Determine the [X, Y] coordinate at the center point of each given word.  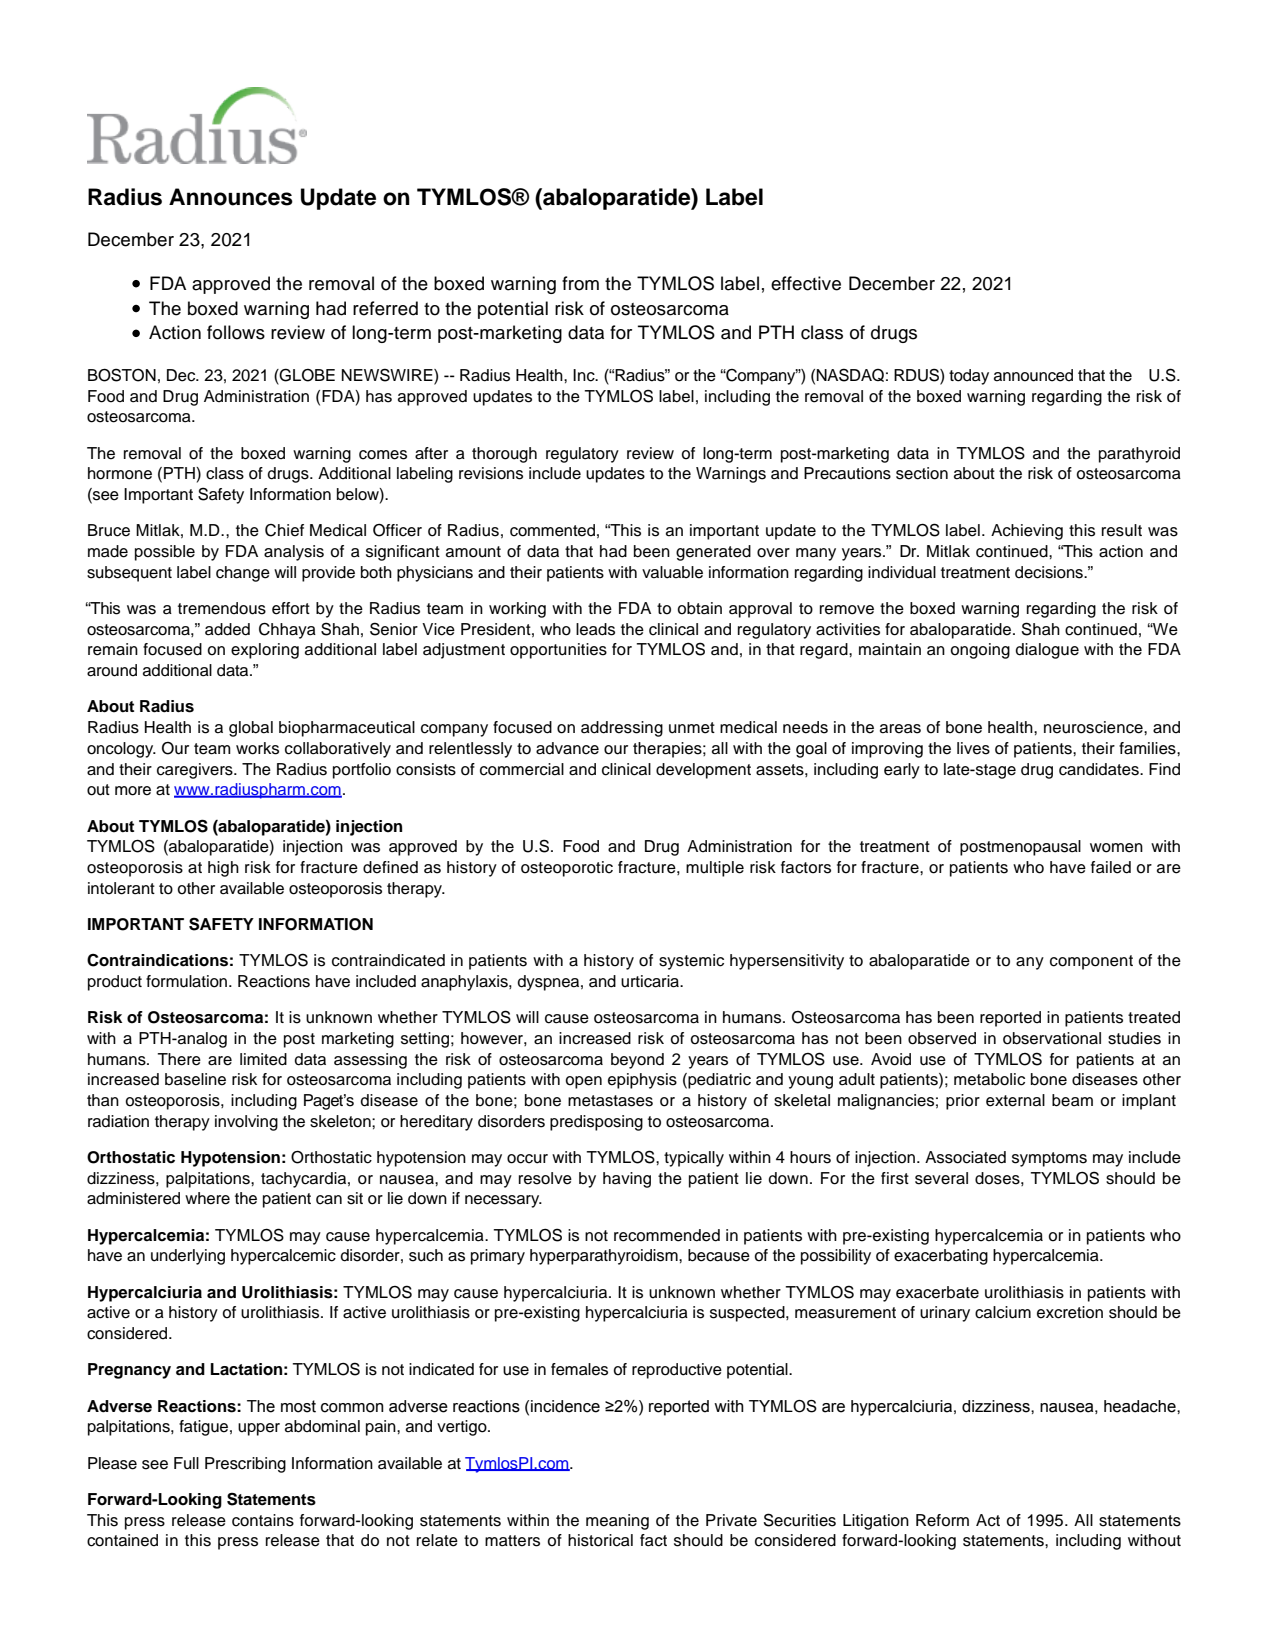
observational [1052, 1038]
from [580, 283]
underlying [188, 1257]
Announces [231, 197]
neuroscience [1094, 727]
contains [263, 1520]
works [257, 748]
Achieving [1027, 532]
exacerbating [941, 1257]
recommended [667, 1235]
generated [713, 553]
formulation [186, 981]
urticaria [651, 981]
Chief [284, 530]
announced [1033, 375]
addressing [622, 729]
